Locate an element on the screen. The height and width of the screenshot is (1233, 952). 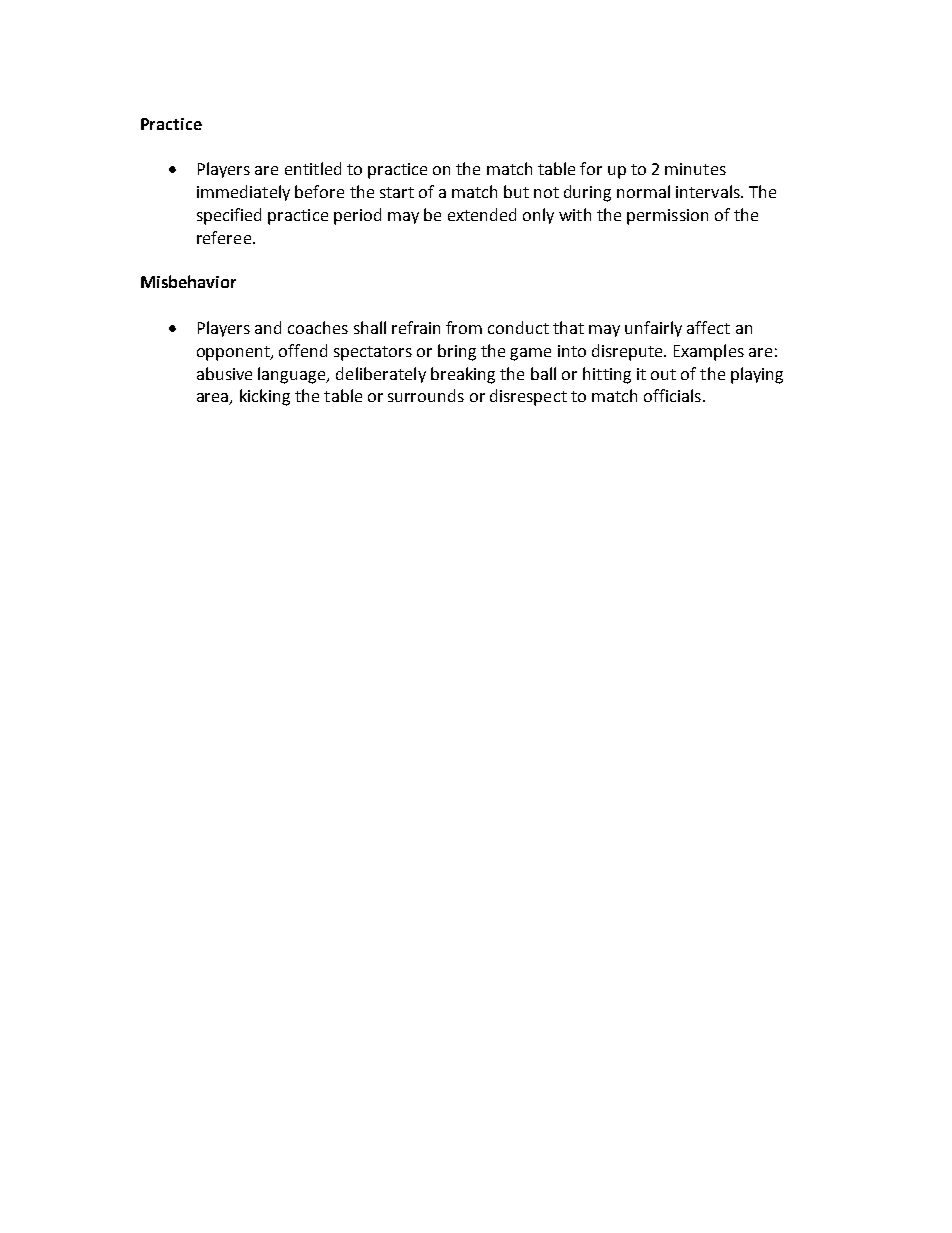
affect is located at coordinates (708, 327).
